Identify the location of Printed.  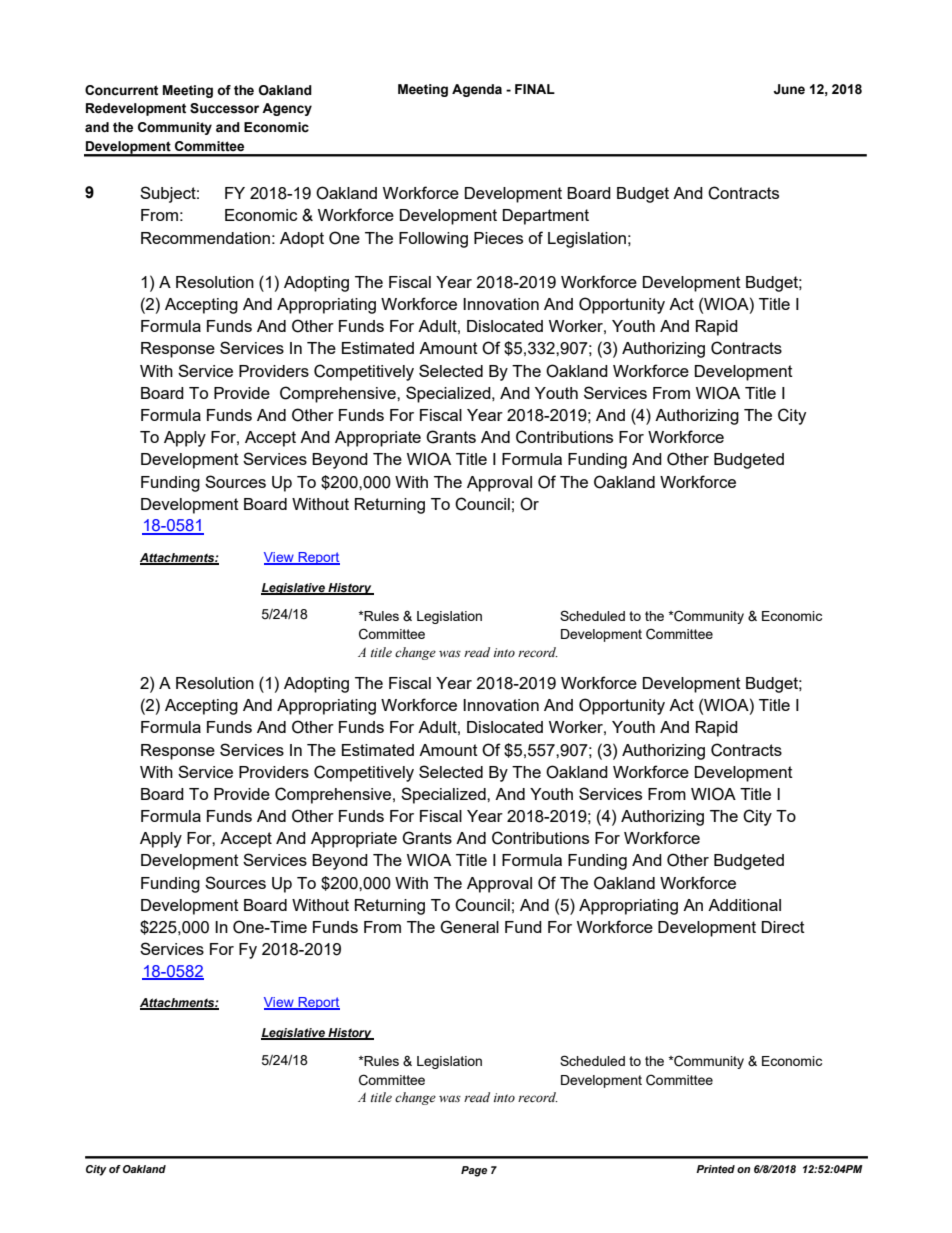
(715, 1169).
